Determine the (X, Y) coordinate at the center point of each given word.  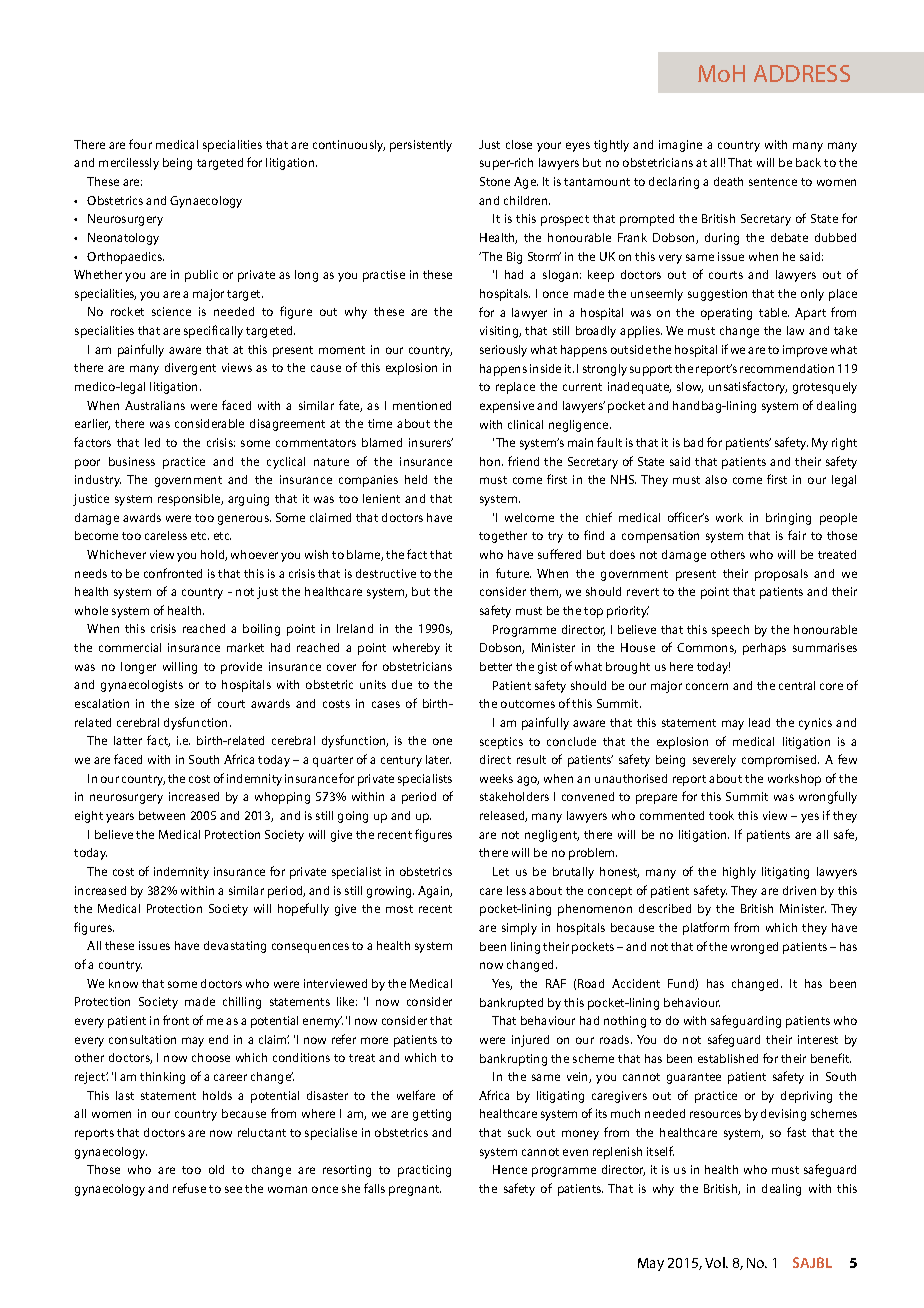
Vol (716, 1262)
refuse (189, 1188)
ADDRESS (802, 73)
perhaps (764, 649)
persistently (421, 146)
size (184, 703)
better (496, 666)
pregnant (415, 1190)
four (140, 144)
